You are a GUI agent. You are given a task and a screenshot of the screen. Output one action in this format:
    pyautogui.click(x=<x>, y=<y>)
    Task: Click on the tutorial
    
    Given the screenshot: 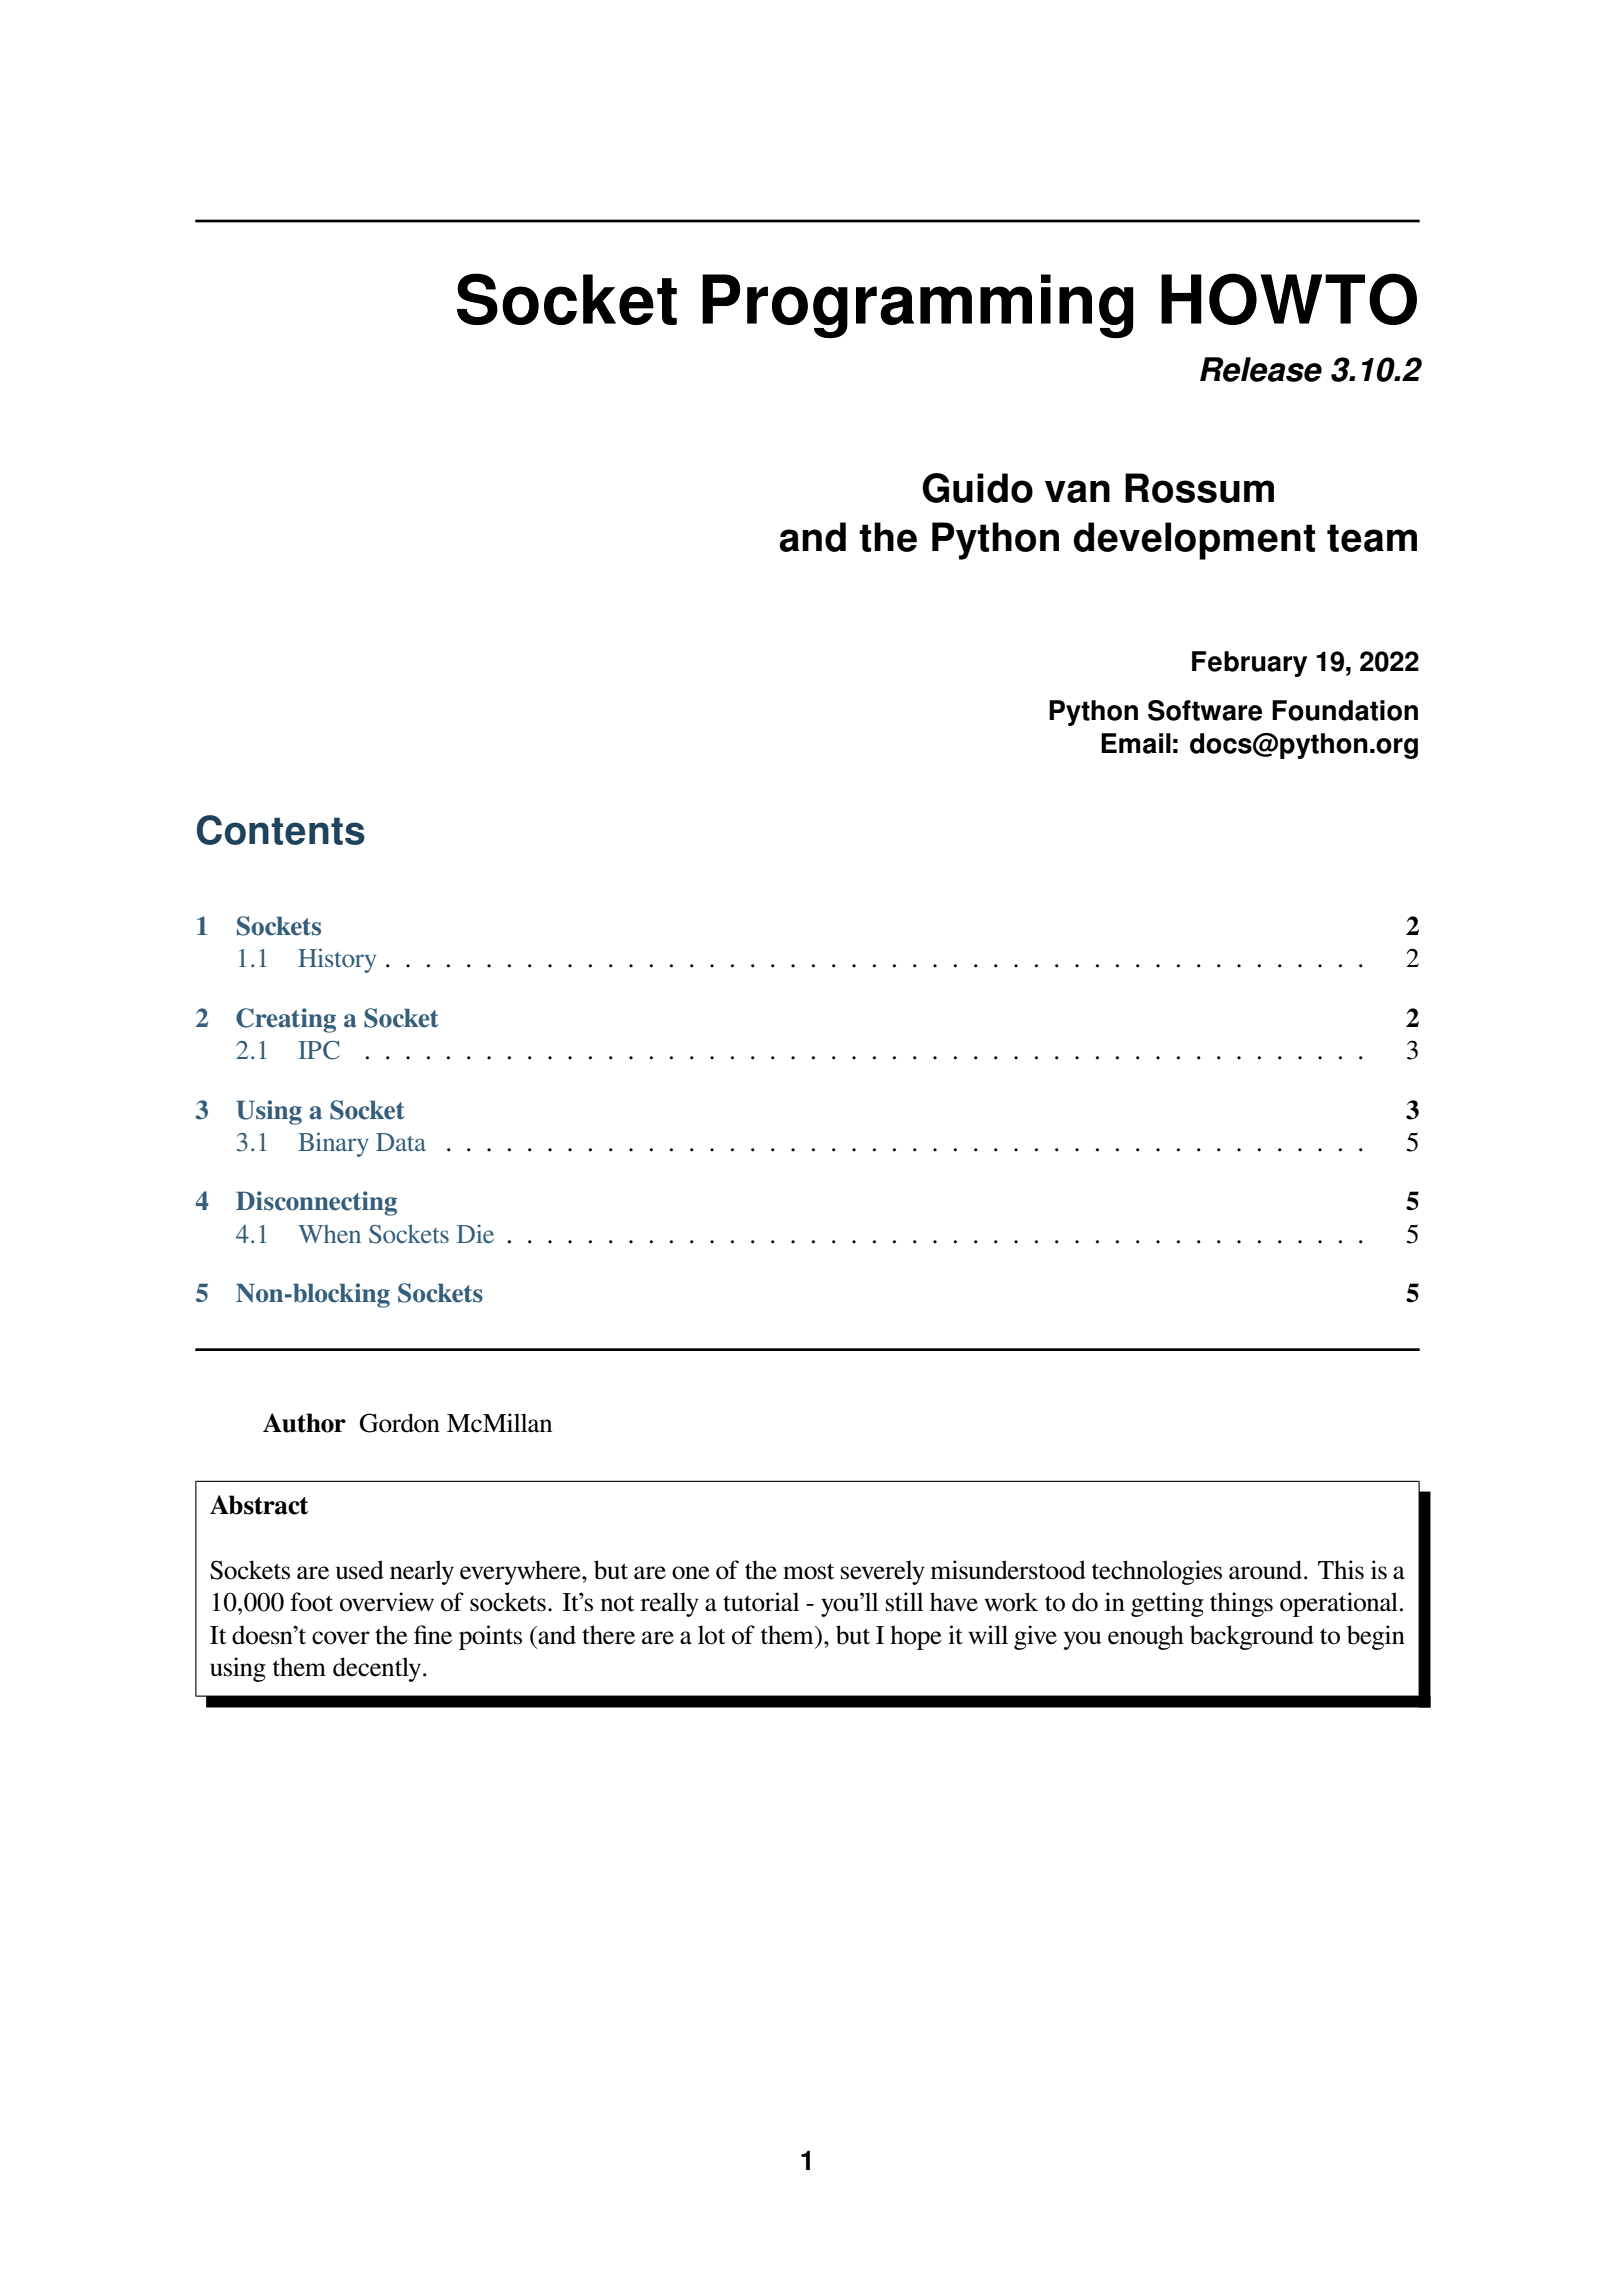 What is the action you would take?
    pyautogui.click(x=761, y=1602)
